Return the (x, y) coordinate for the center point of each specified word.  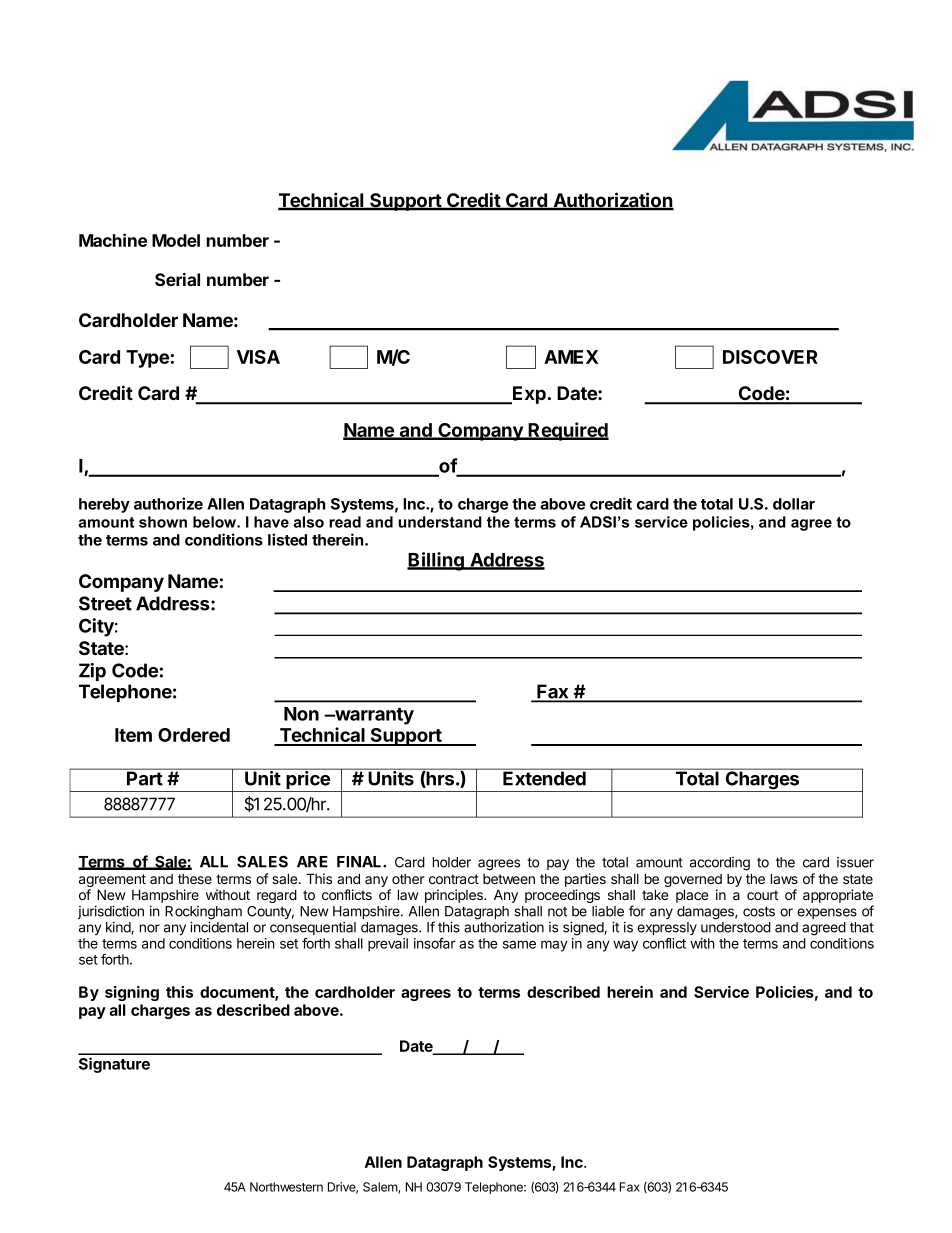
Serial (177, 279)
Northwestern (286, 1187)
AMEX (571, 357)
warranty (373, 716)
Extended (544, 778)
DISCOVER (770, 357)
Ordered (194, 735)
